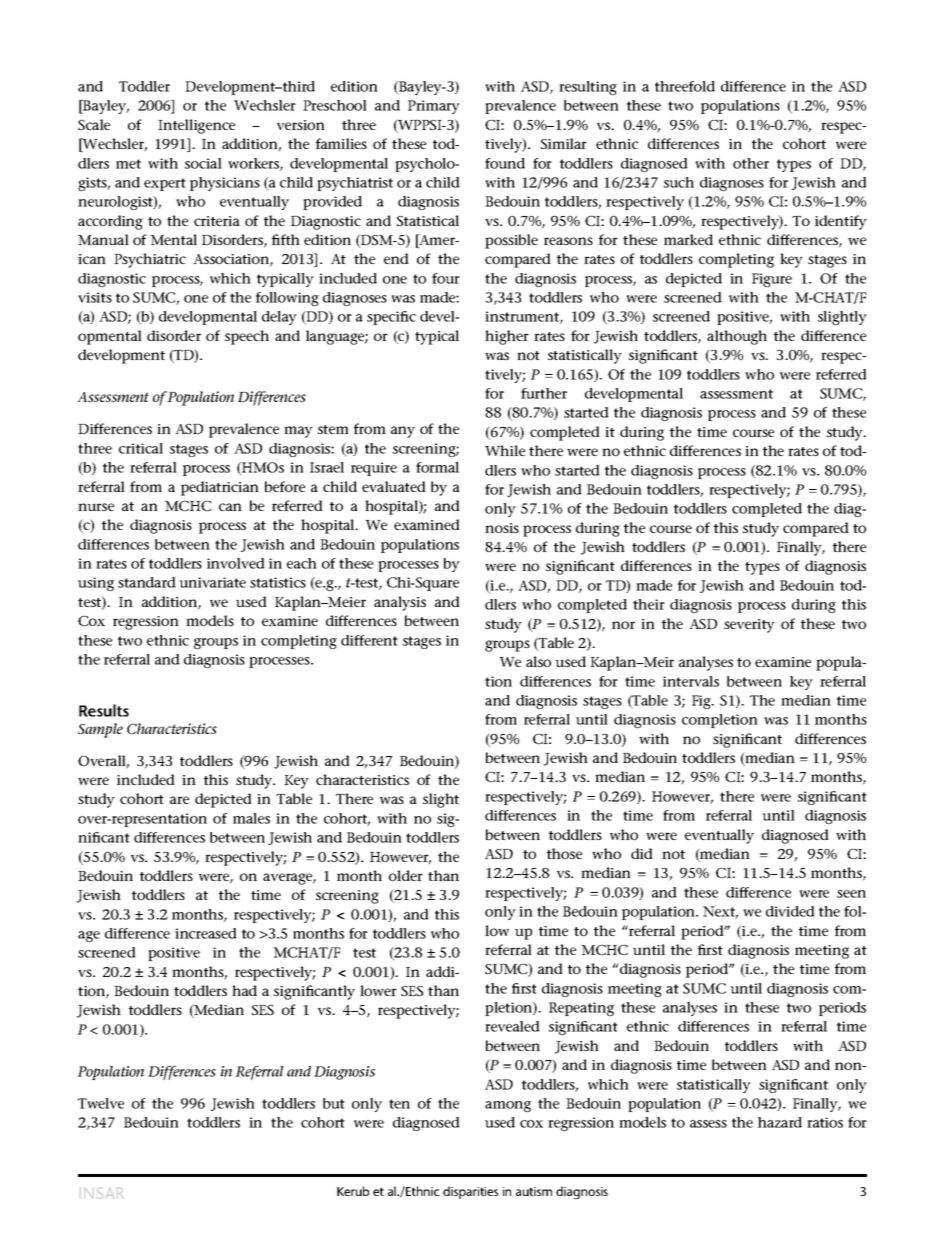 The height and width of the document is (1251, 952). What do you see at coordinates (737, 337) in the document?
I see `although` at bounding box center [737, 337].
